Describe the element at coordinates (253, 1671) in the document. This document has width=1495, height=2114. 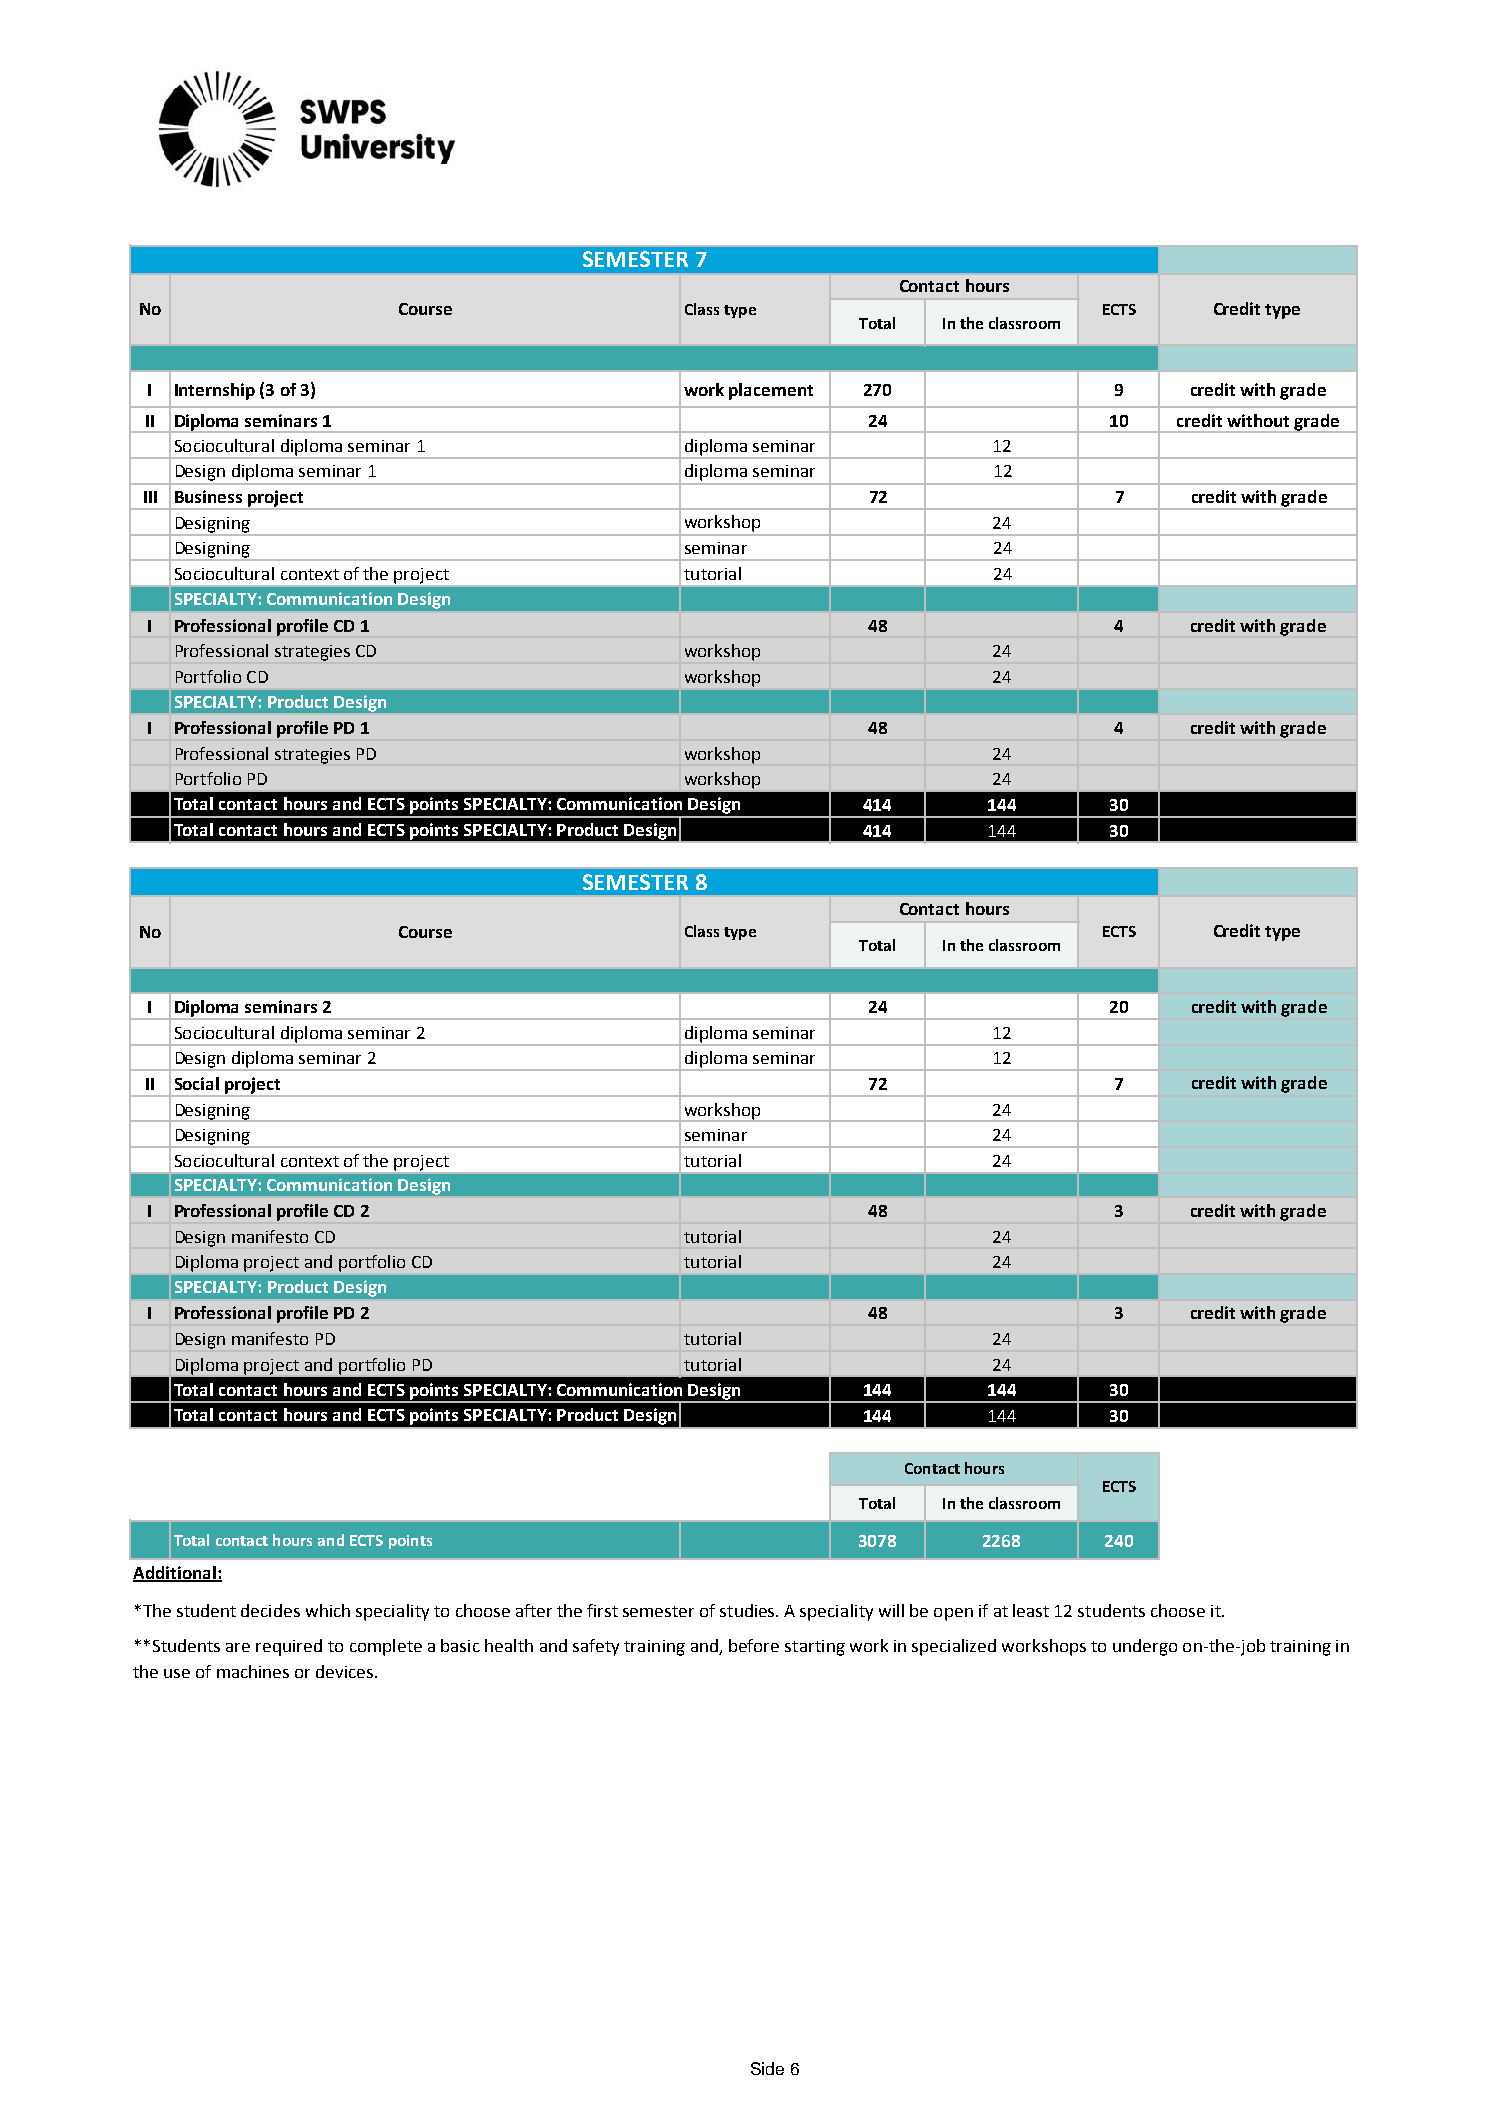
I see `machines` at that location.
